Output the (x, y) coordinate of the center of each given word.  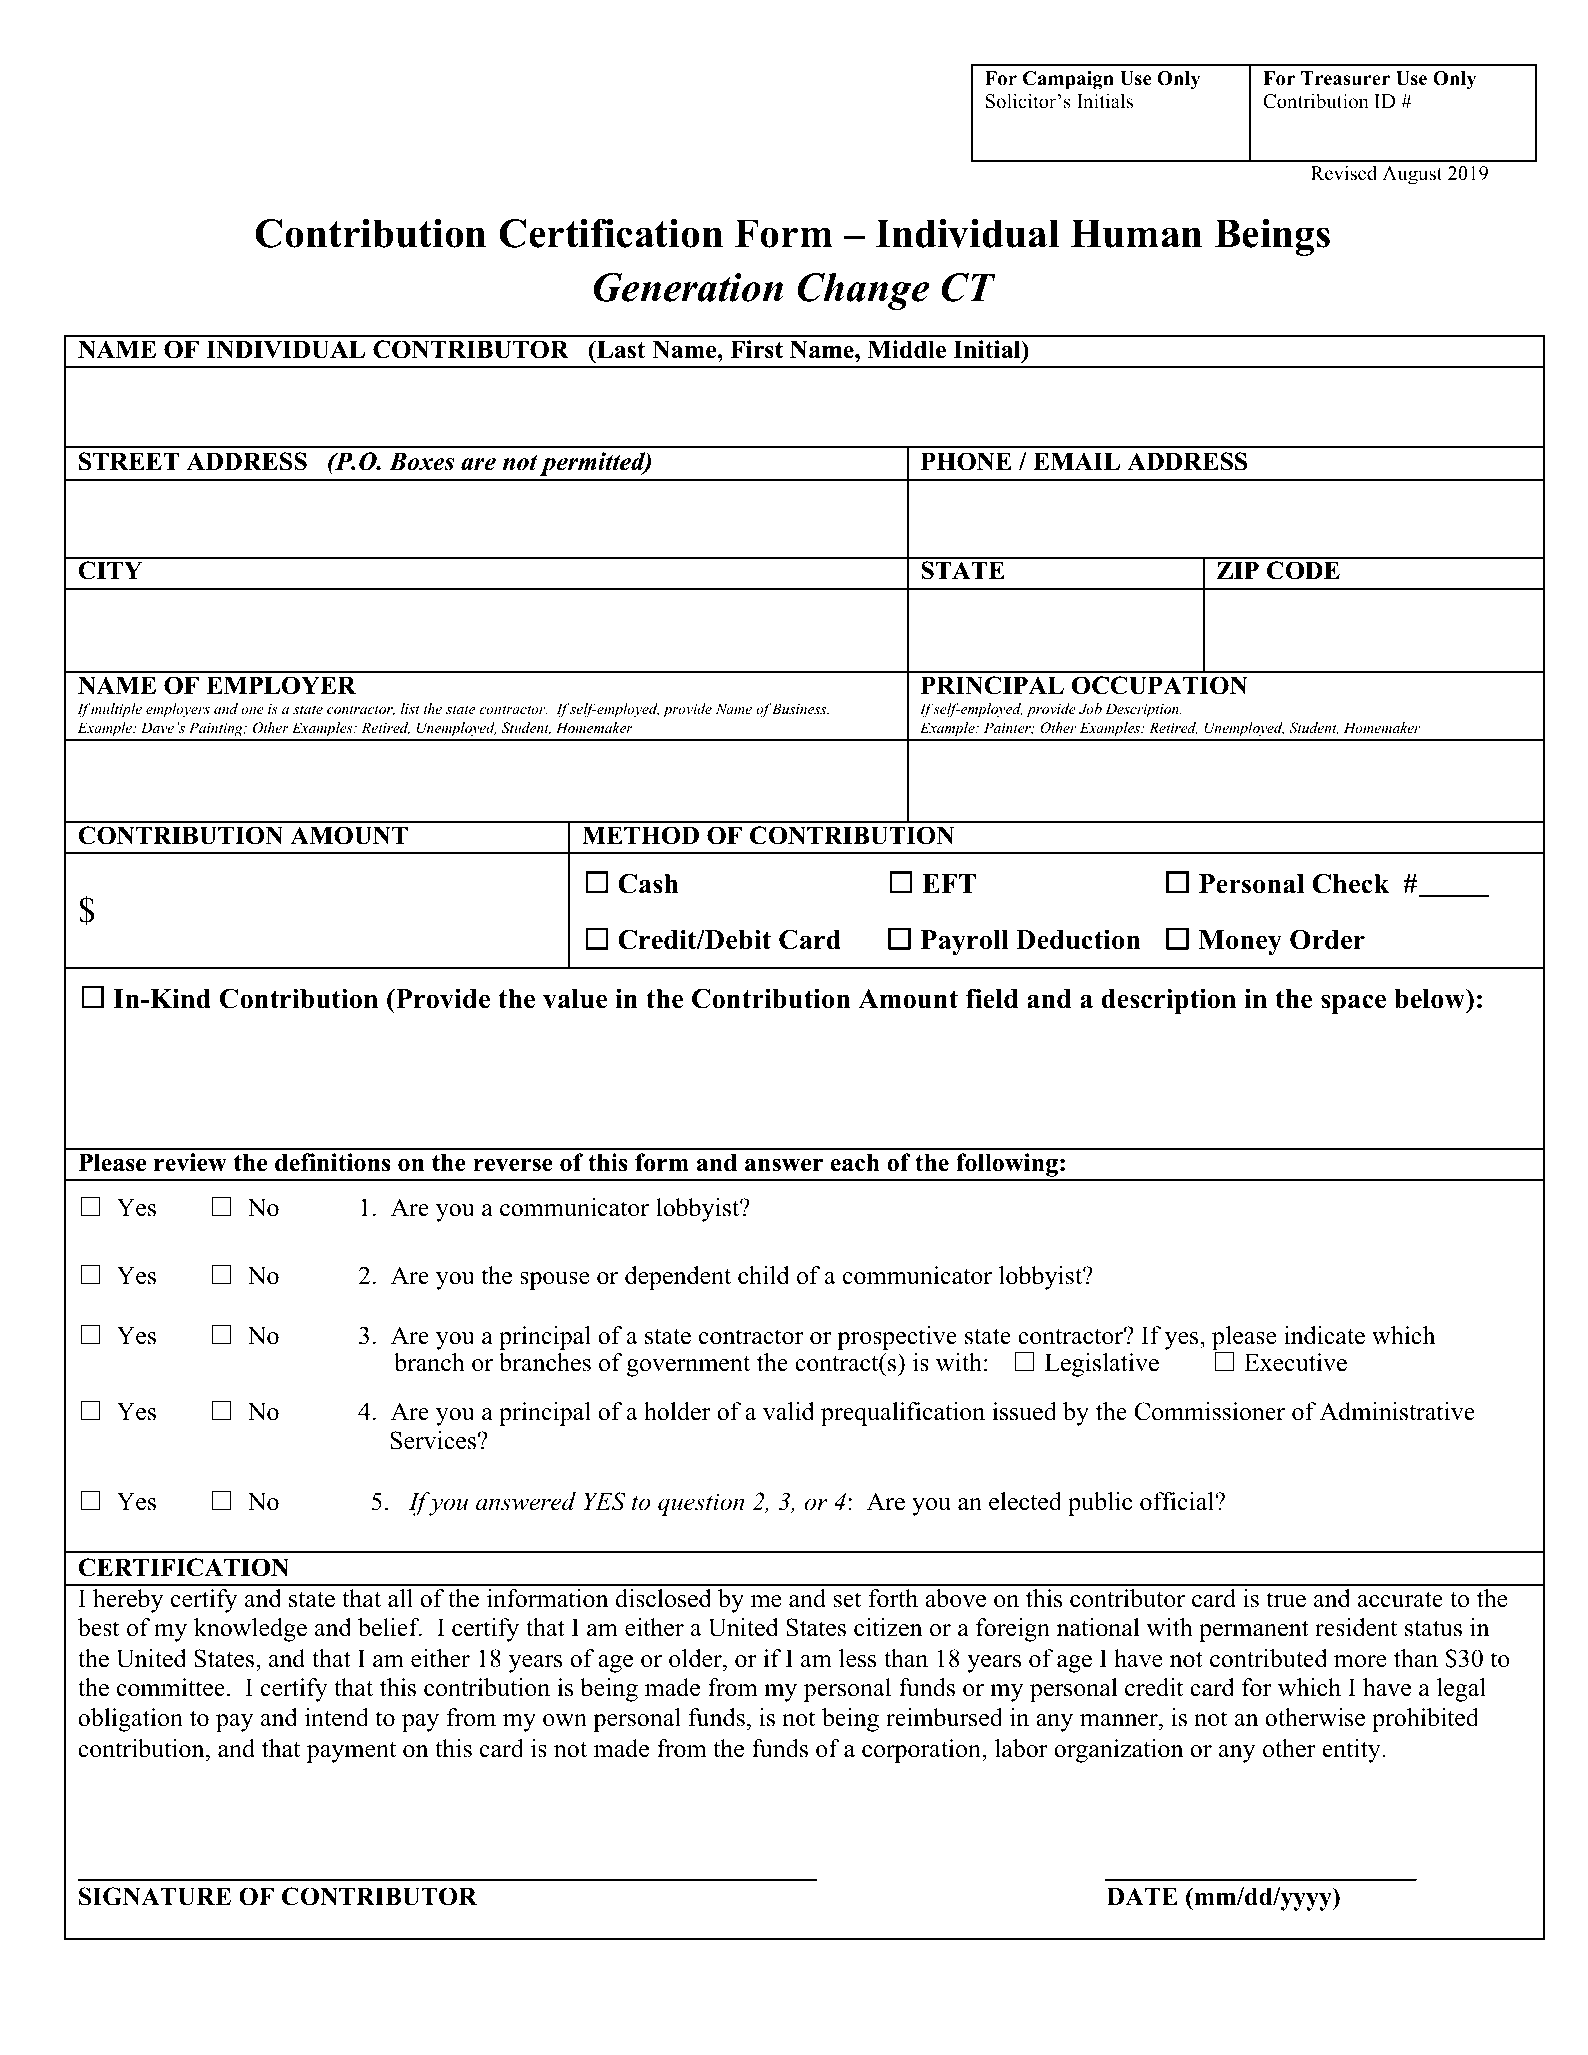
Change (863, 291)
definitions (332, 1162)
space (1353, 1004)
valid (789, 1411)
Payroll (965, 942)
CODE (1303, 570)
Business (800, 708)
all (400, 1598)
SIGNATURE (155, 1896)
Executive (1295, 1362)
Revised (1344, 173)
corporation (922, 1751)
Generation (688, 287)
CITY (110, 570)
